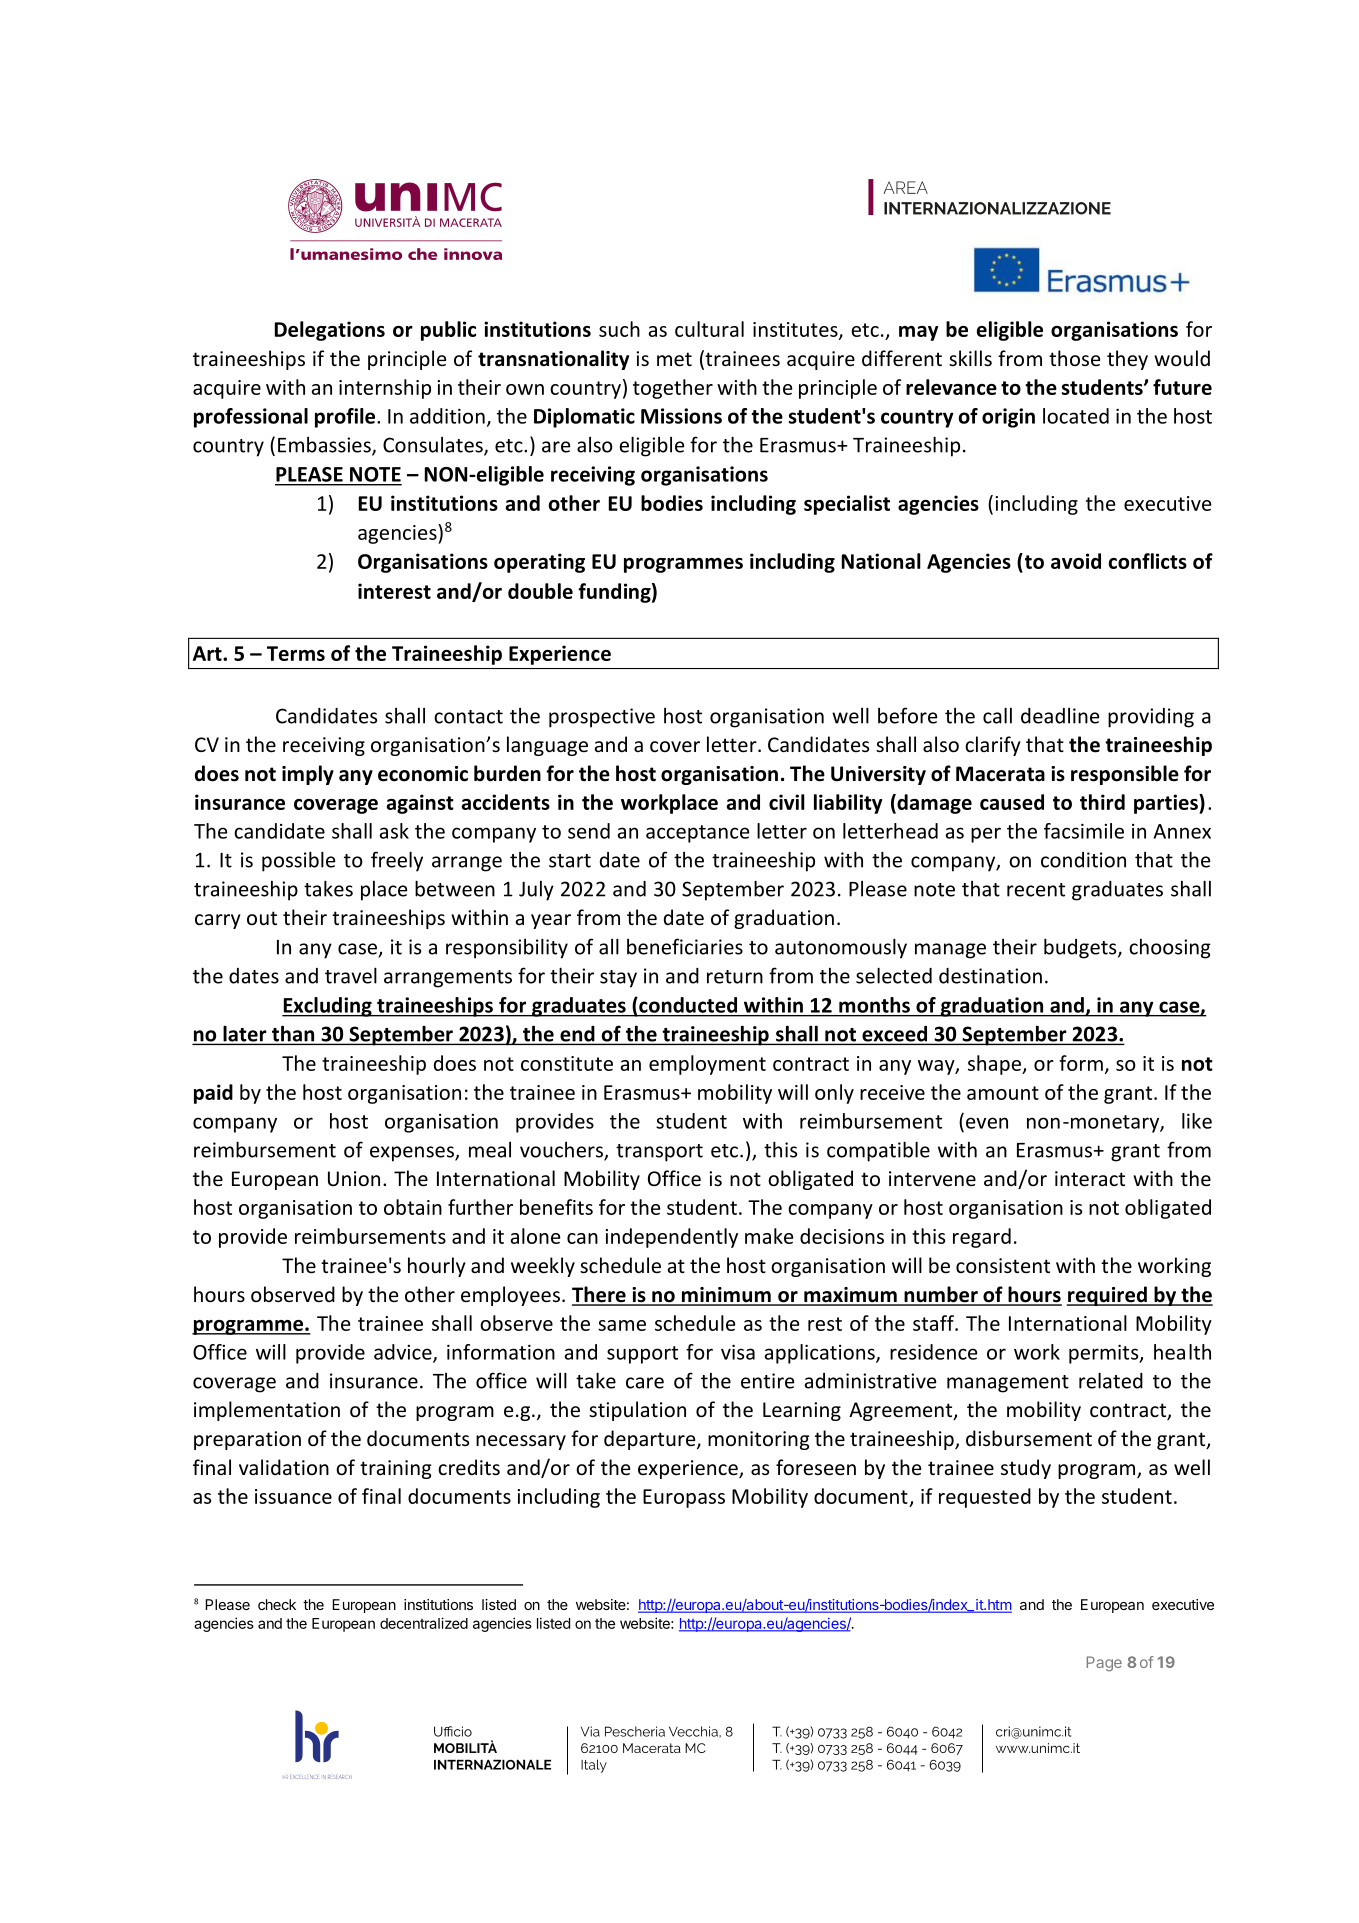 The height and width of the screenshot is (1923, 1359). I want to click on check, so click(277, 1604).
